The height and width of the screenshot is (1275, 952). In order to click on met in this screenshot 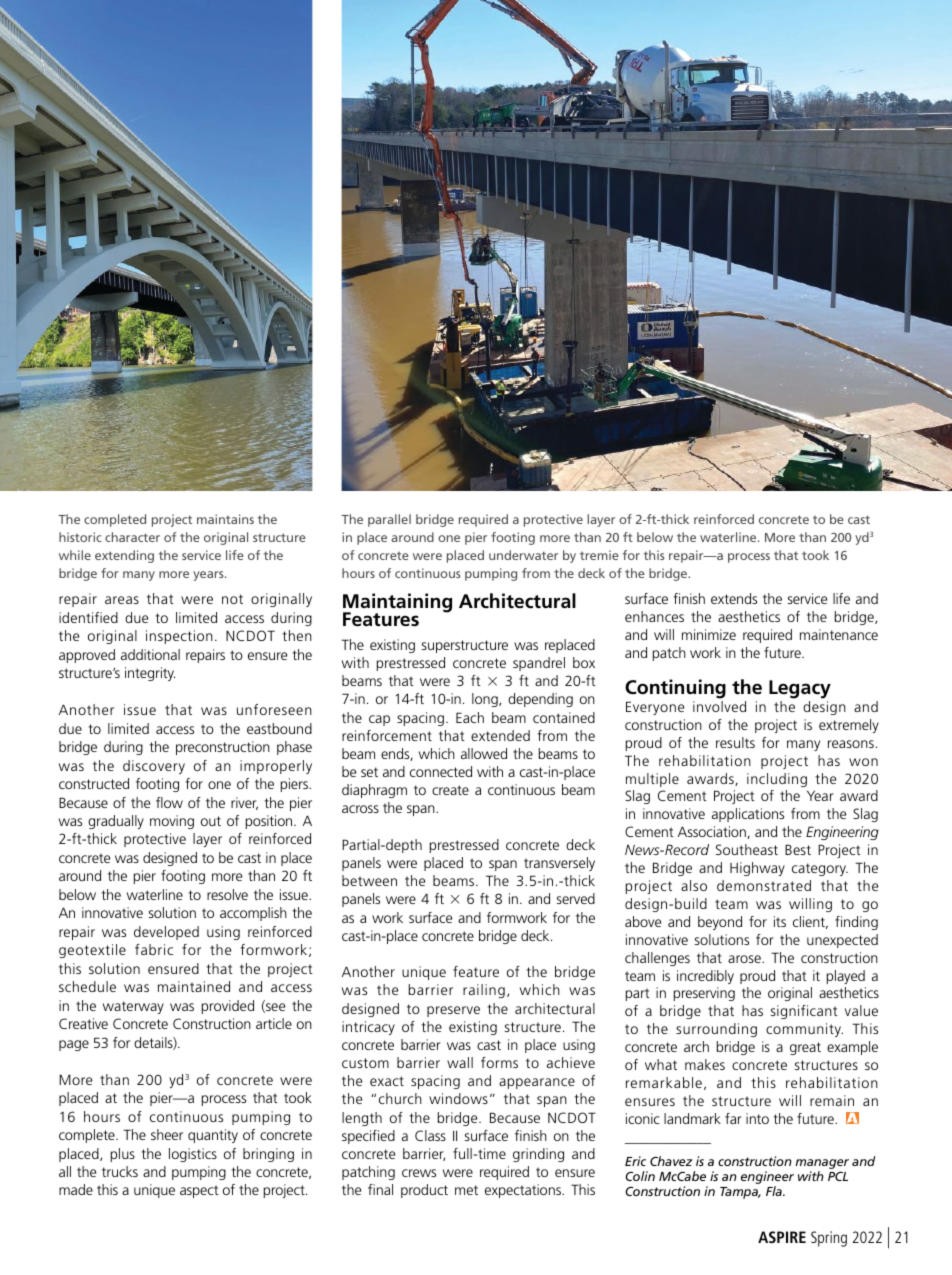, I will do `click(466, 1190)`.
